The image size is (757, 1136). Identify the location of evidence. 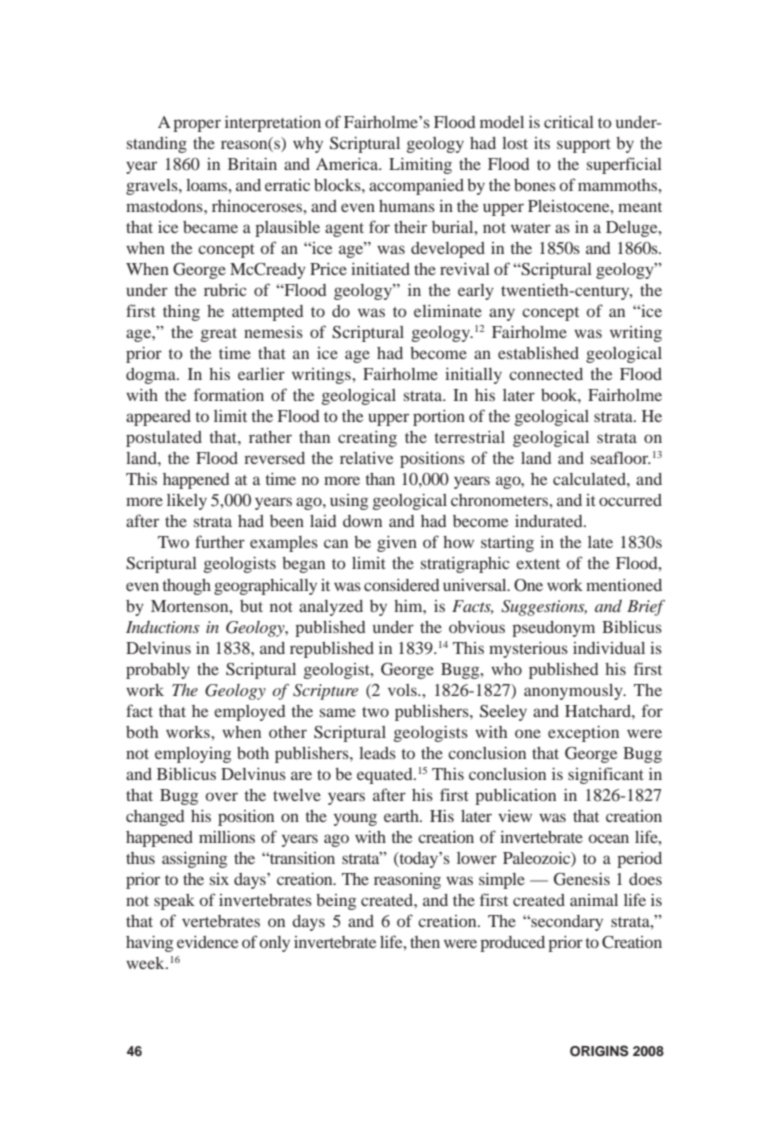
(207, 942).
